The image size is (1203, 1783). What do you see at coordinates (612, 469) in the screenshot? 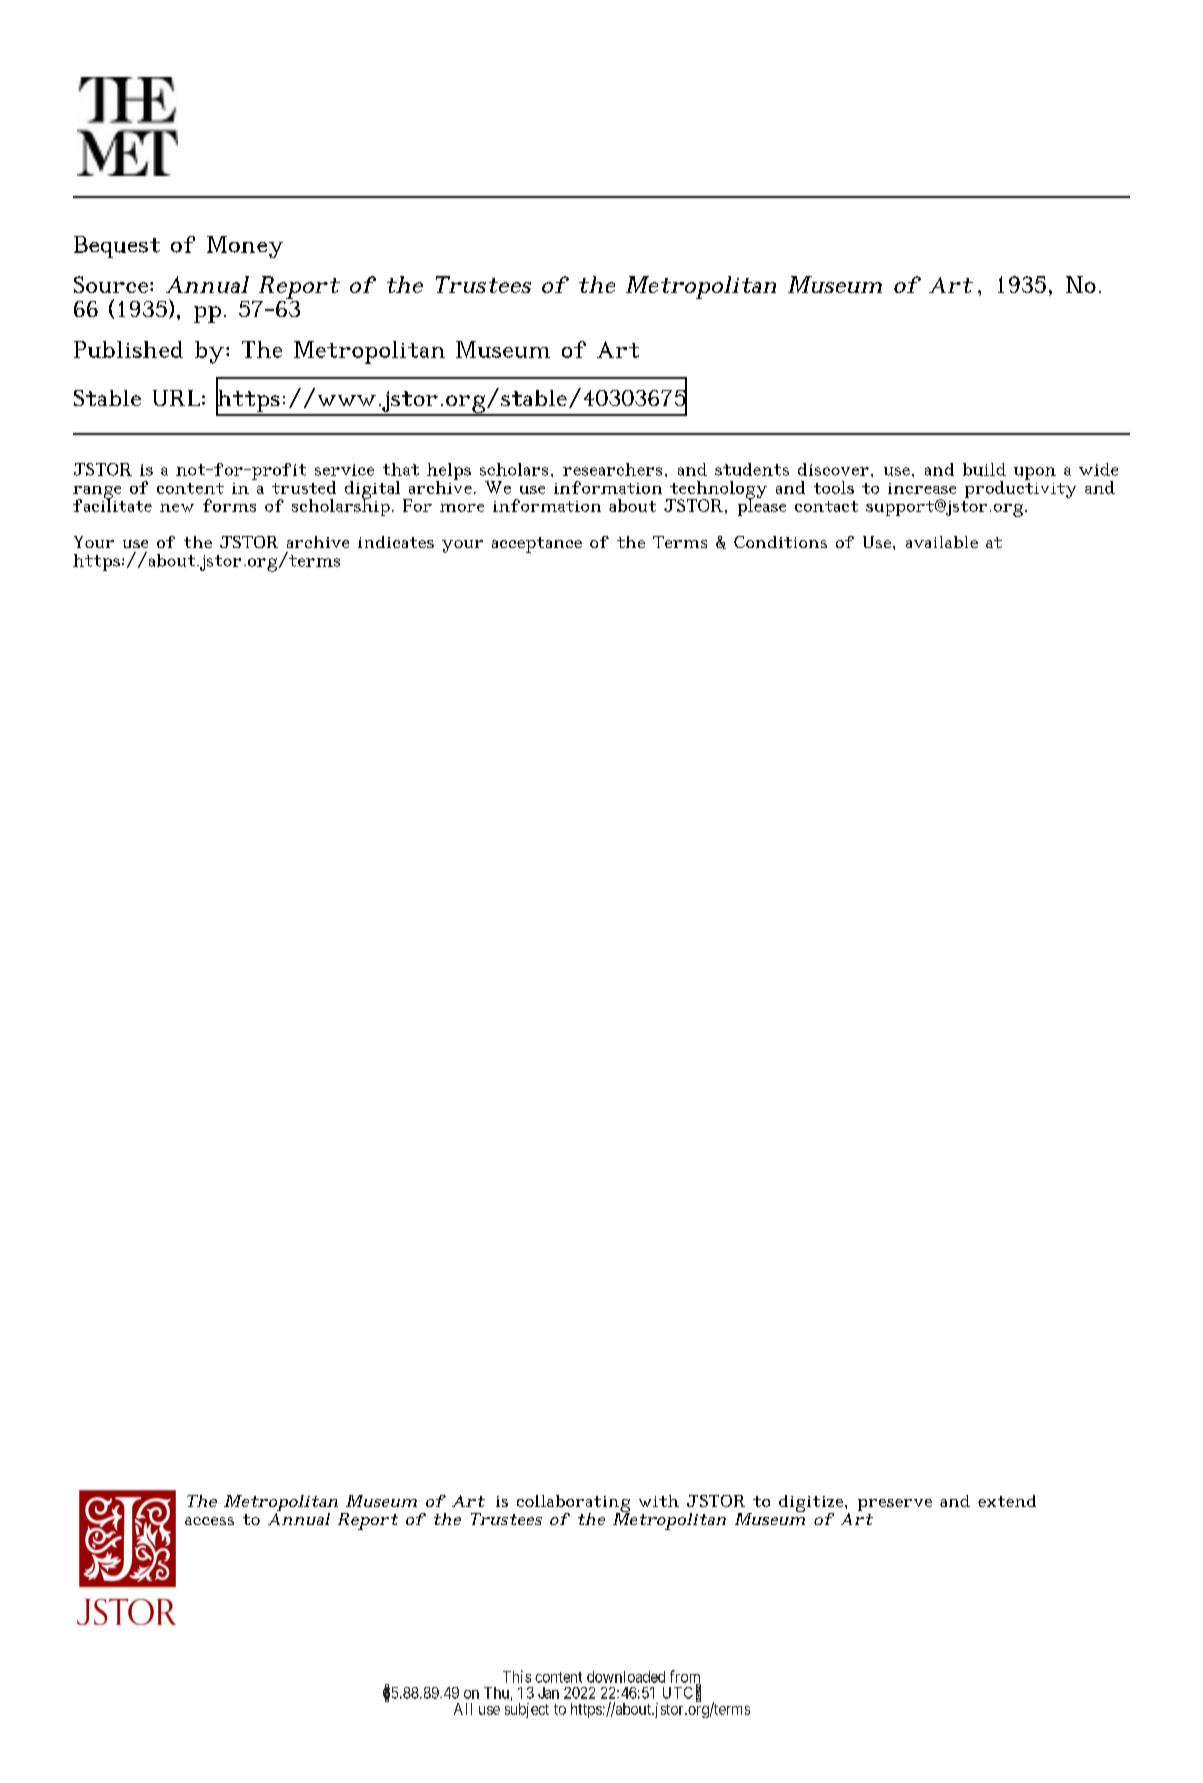
I see `researchers` at bounding box center [612, 469].
